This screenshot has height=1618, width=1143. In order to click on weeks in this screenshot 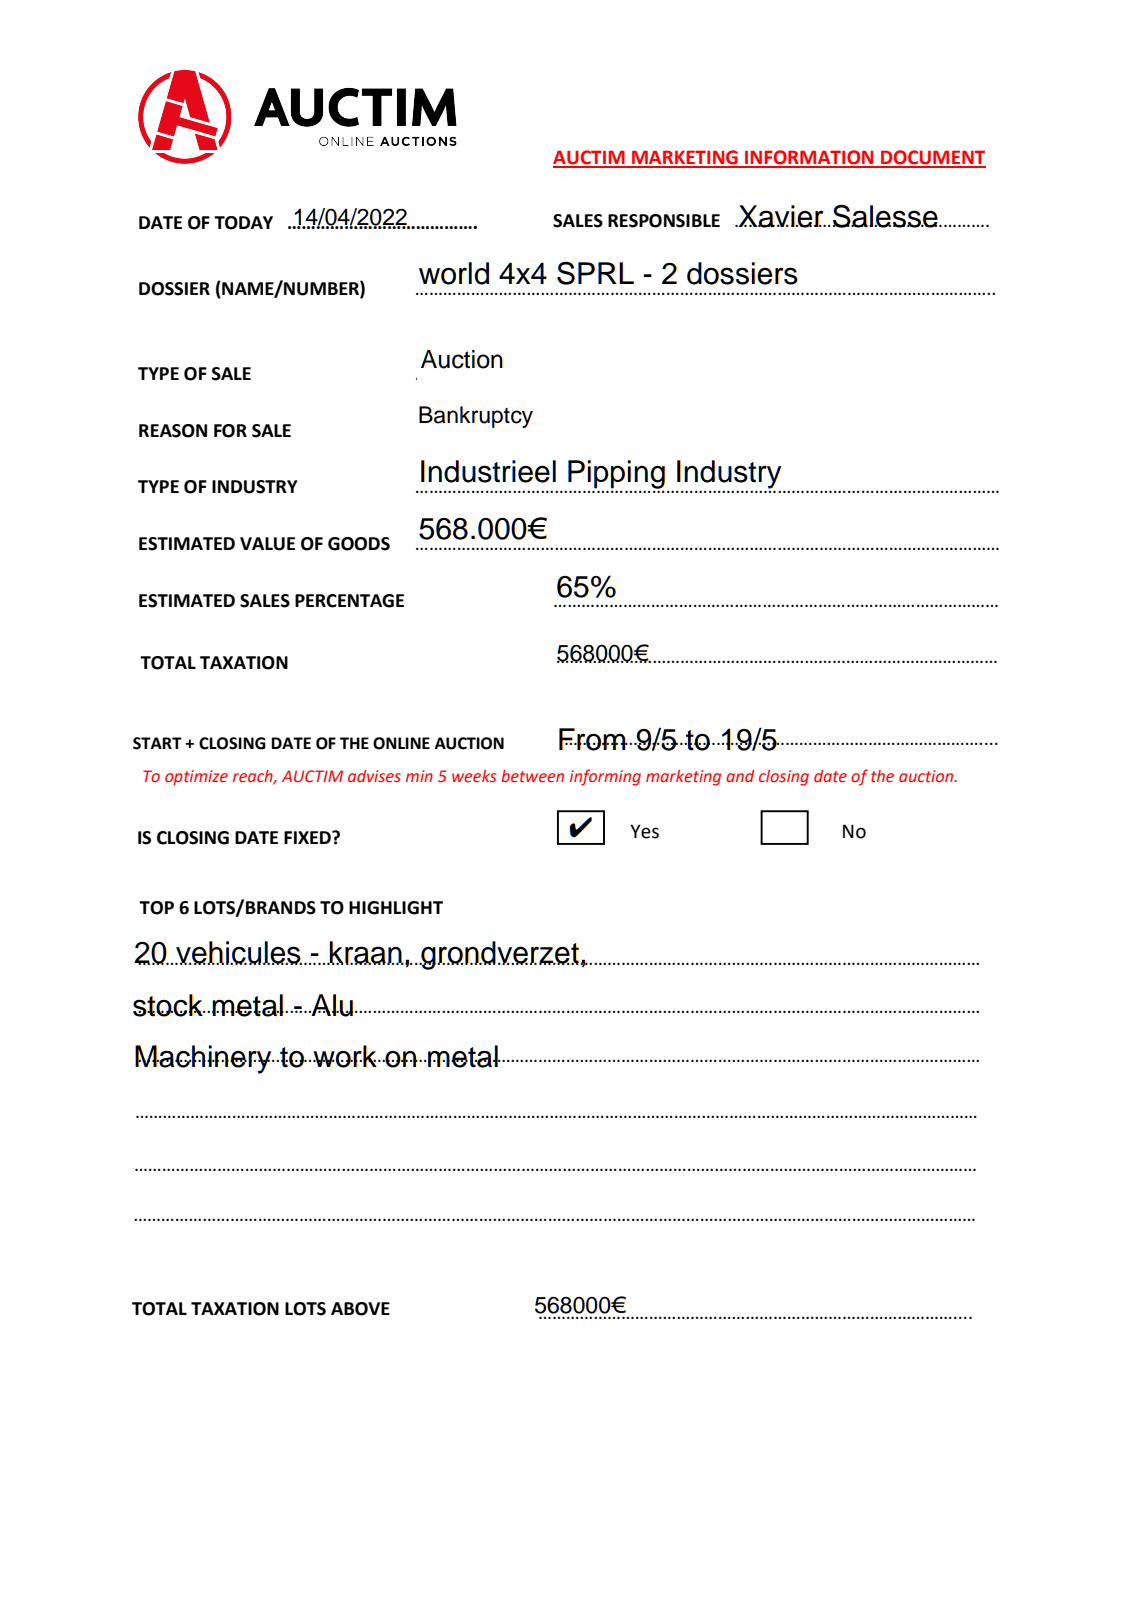, I will do `click(474, 776)`.
